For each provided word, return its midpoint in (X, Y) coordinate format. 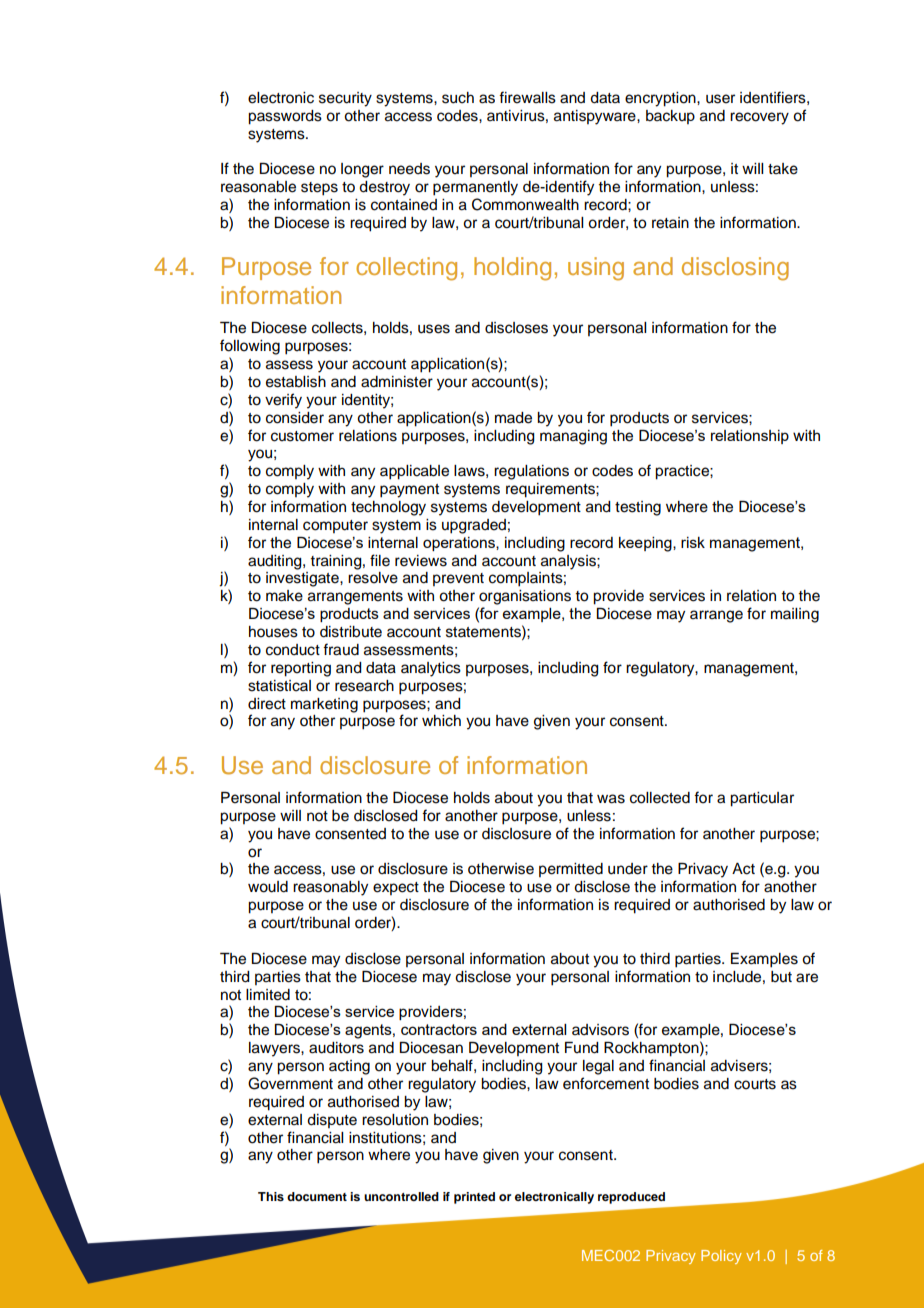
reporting (301, 669)
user (720, 99)
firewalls (527, 97)
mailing (795, 615)
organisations (525, 597)
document (317, 1196)
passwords (285, 117)
